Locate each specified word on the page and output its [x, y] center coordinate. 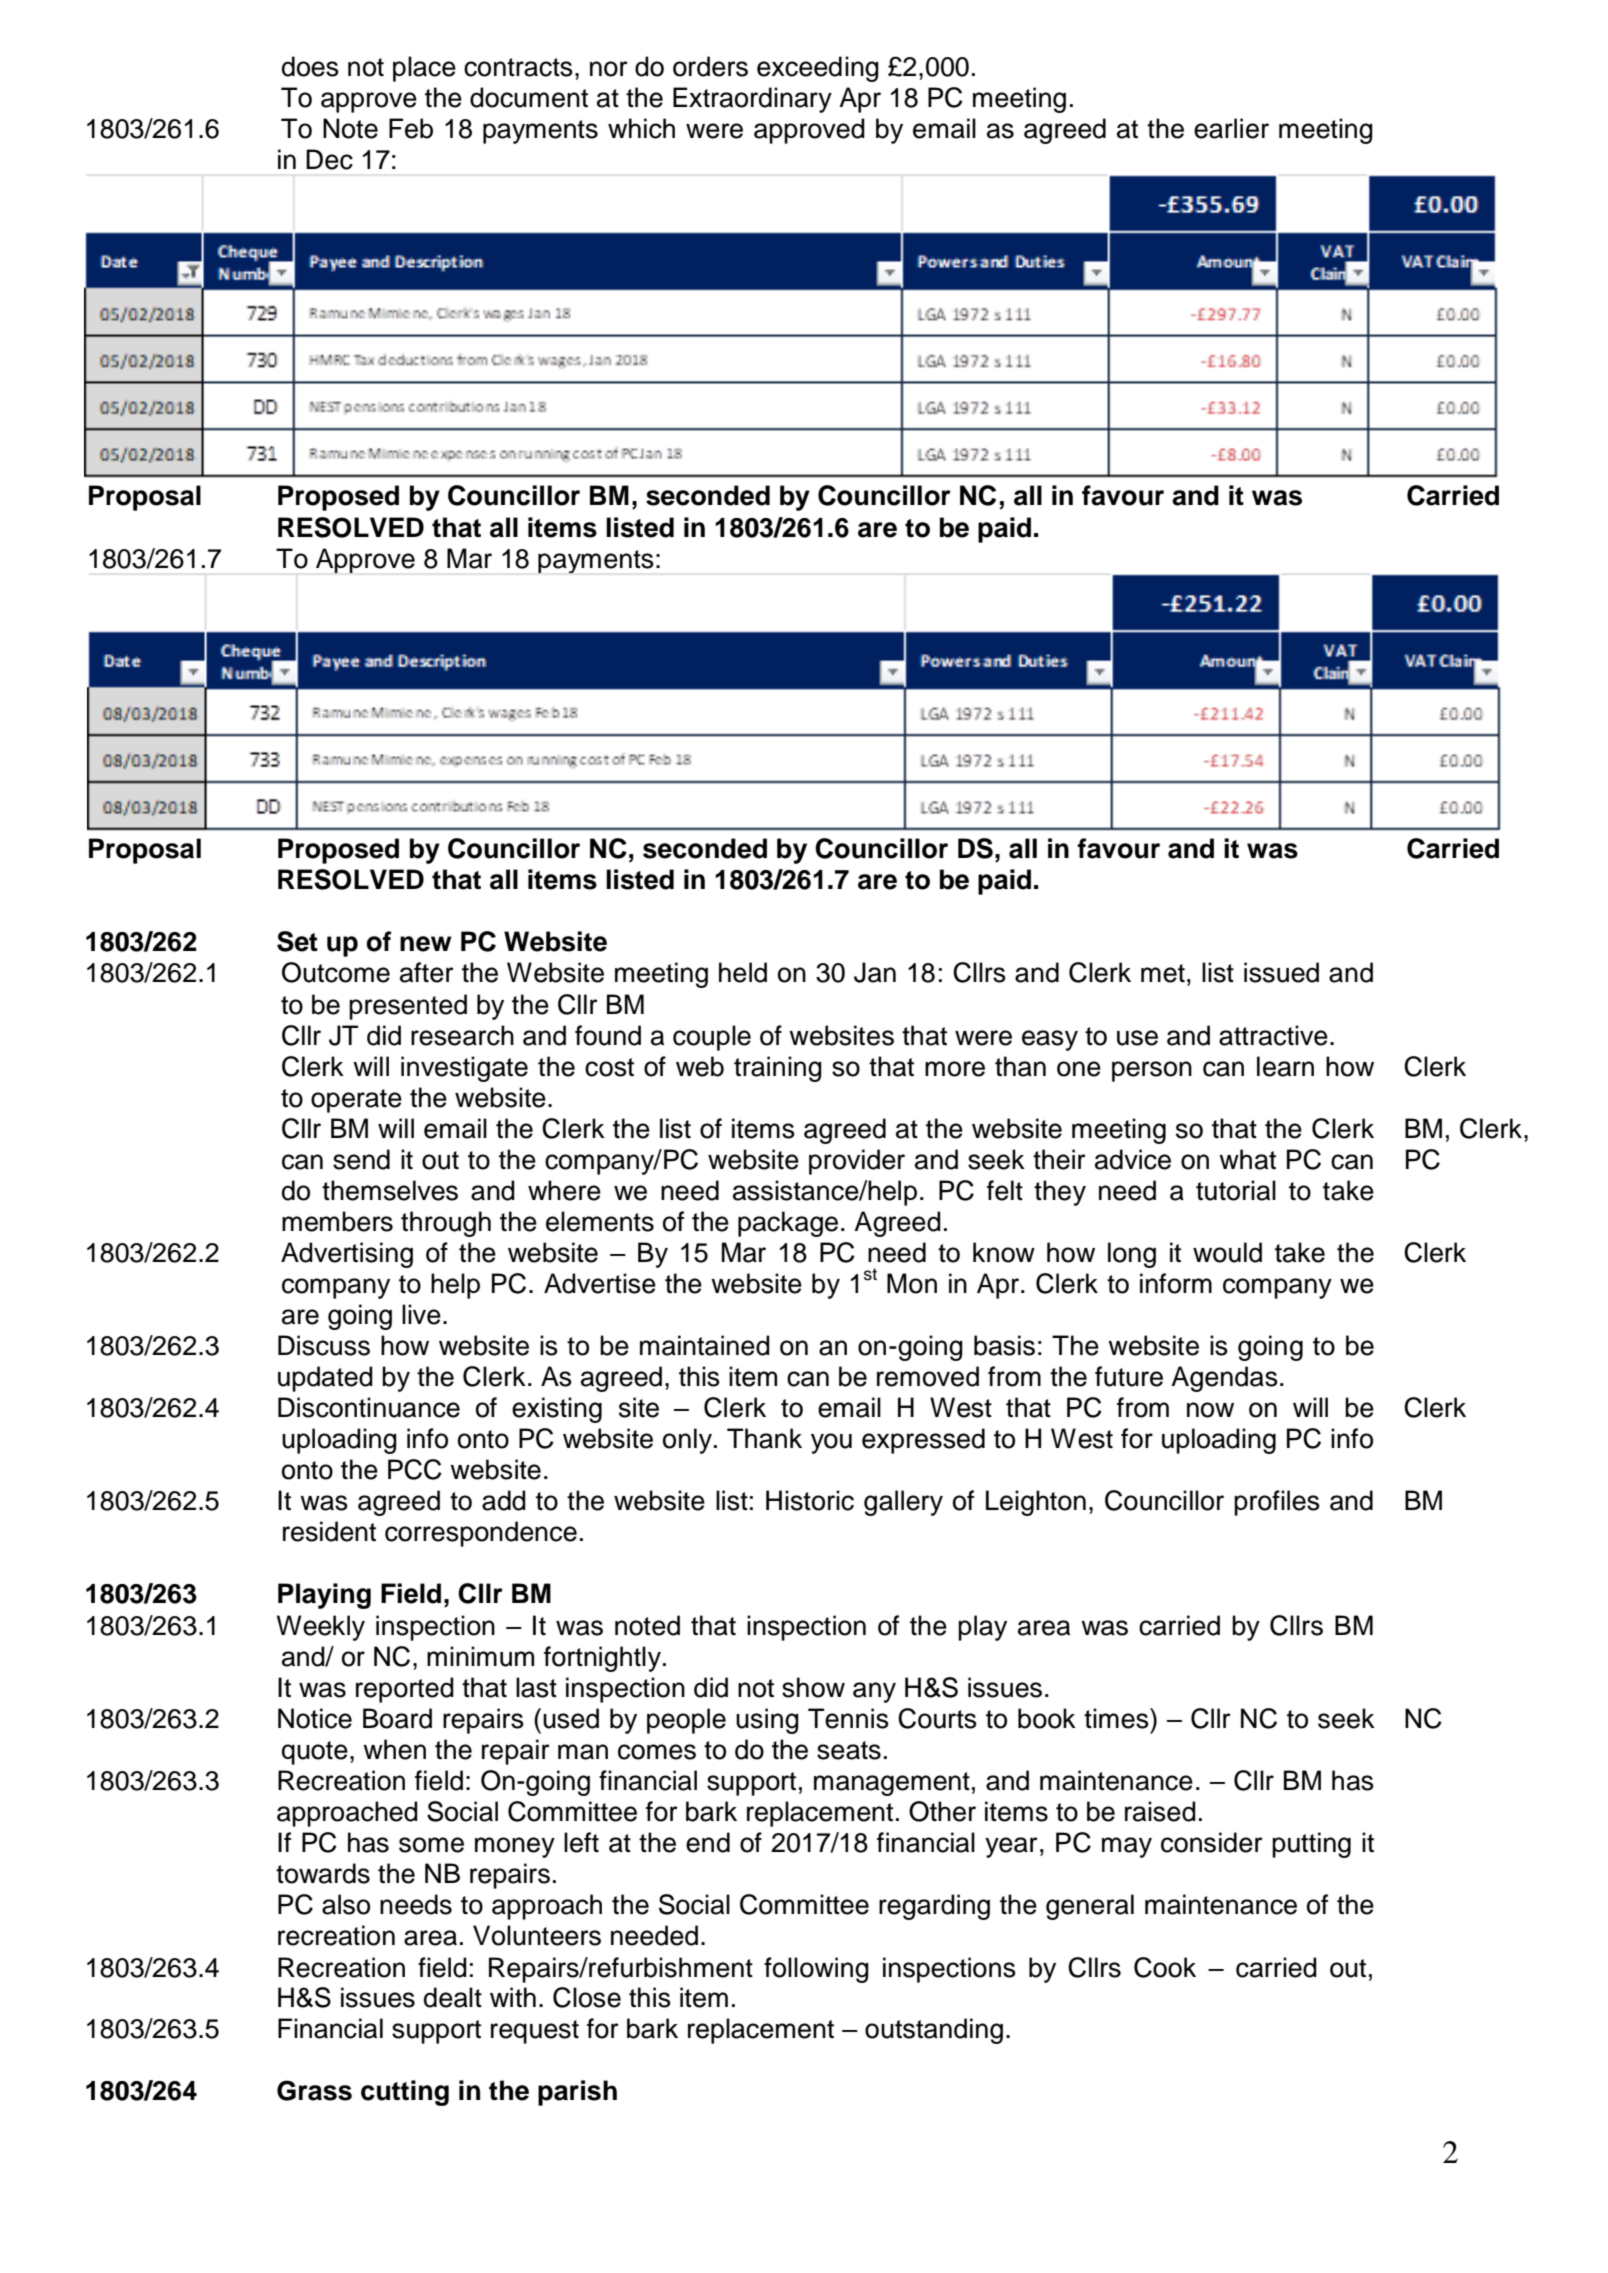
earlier [1231, 128]
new [426, 944]
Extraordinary [752, 100]
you [831, 1443]
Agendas [1224, 1379]
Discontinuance [369, 1407]
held [743, 972]
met [1163, 973]
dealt [453, 1997]
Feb [411, 128]
